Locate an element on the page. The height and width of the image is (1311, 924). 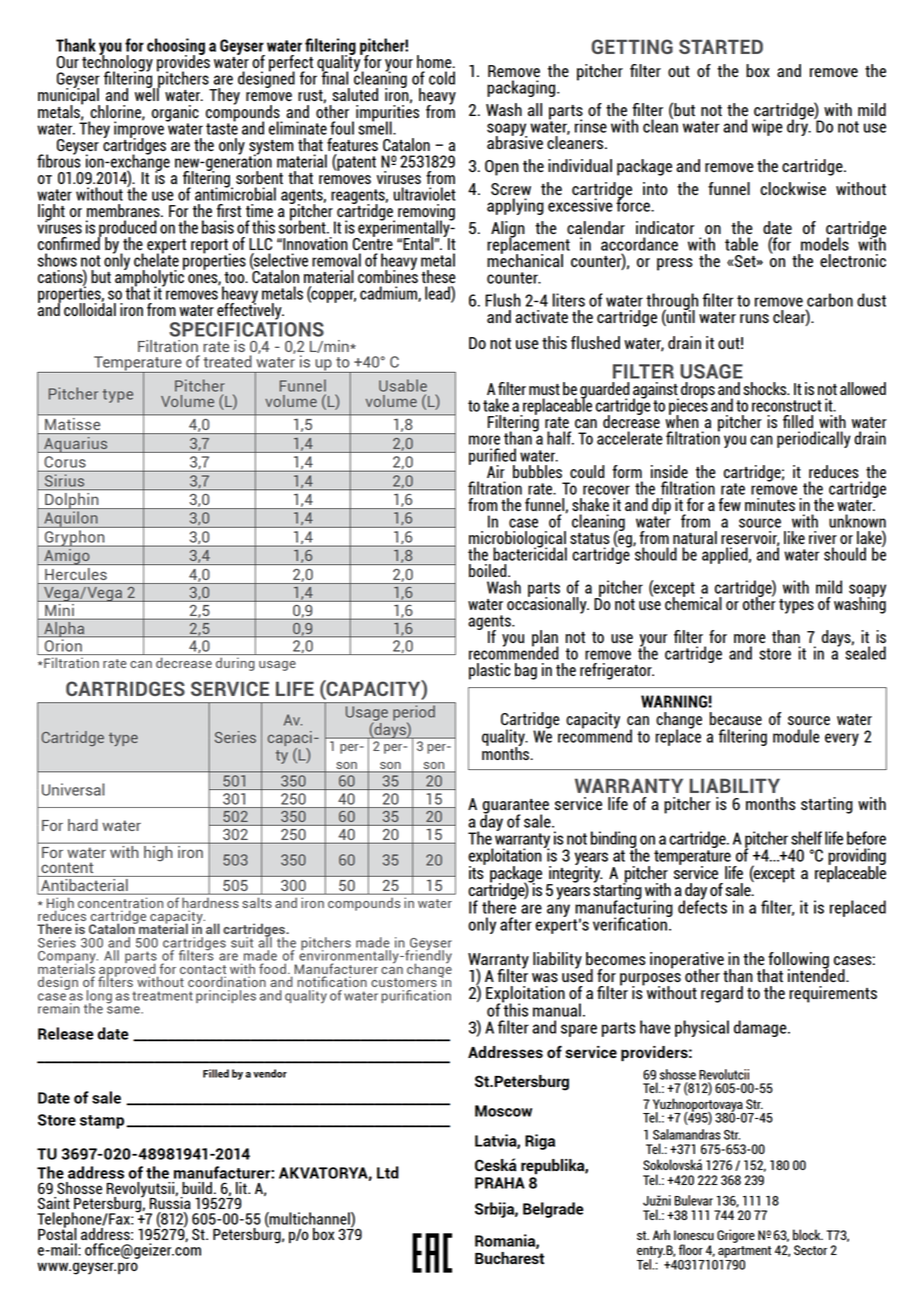
PRAHA is located at coordinates (500, 1183).
